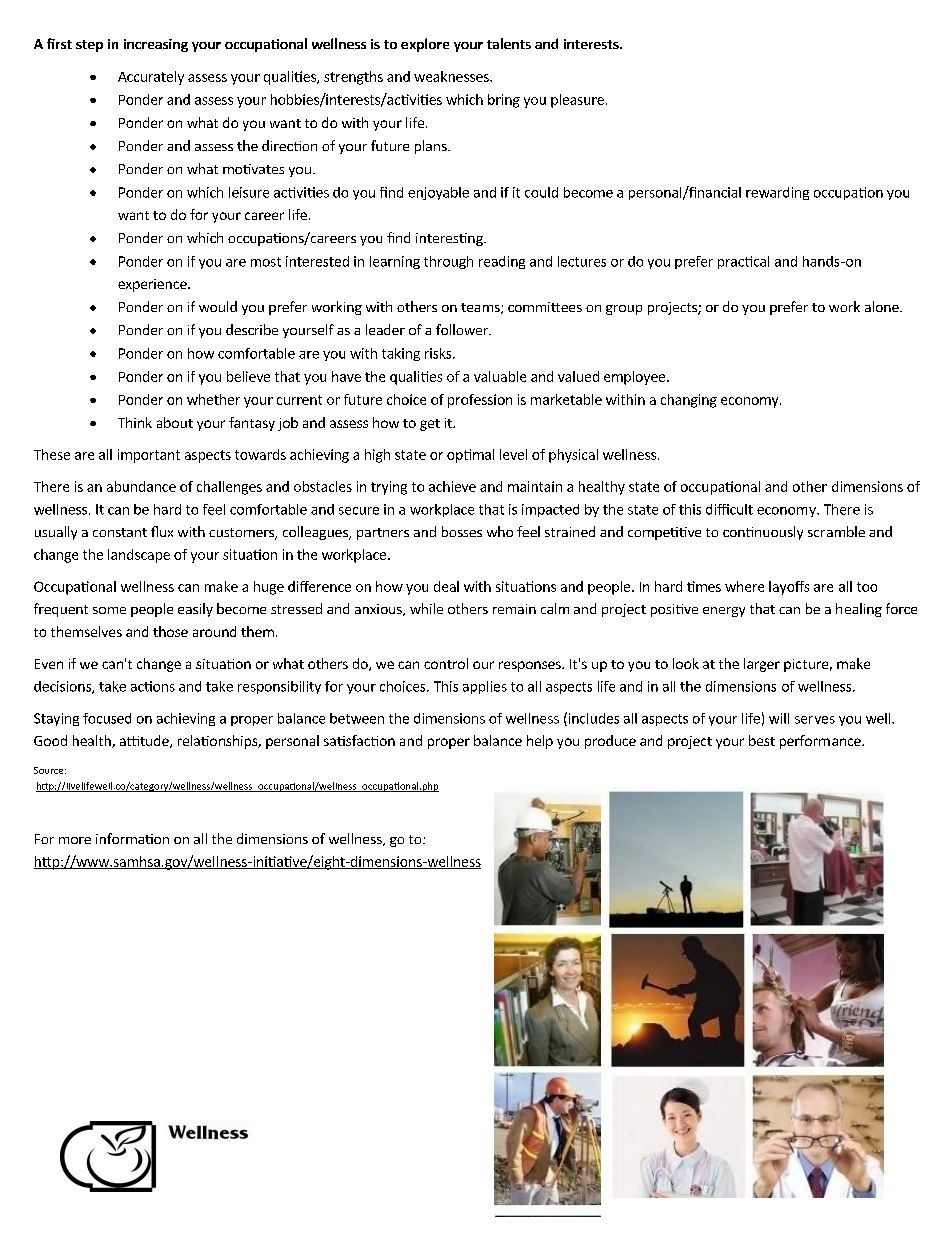  I want to click on information, so click(132, 838).
